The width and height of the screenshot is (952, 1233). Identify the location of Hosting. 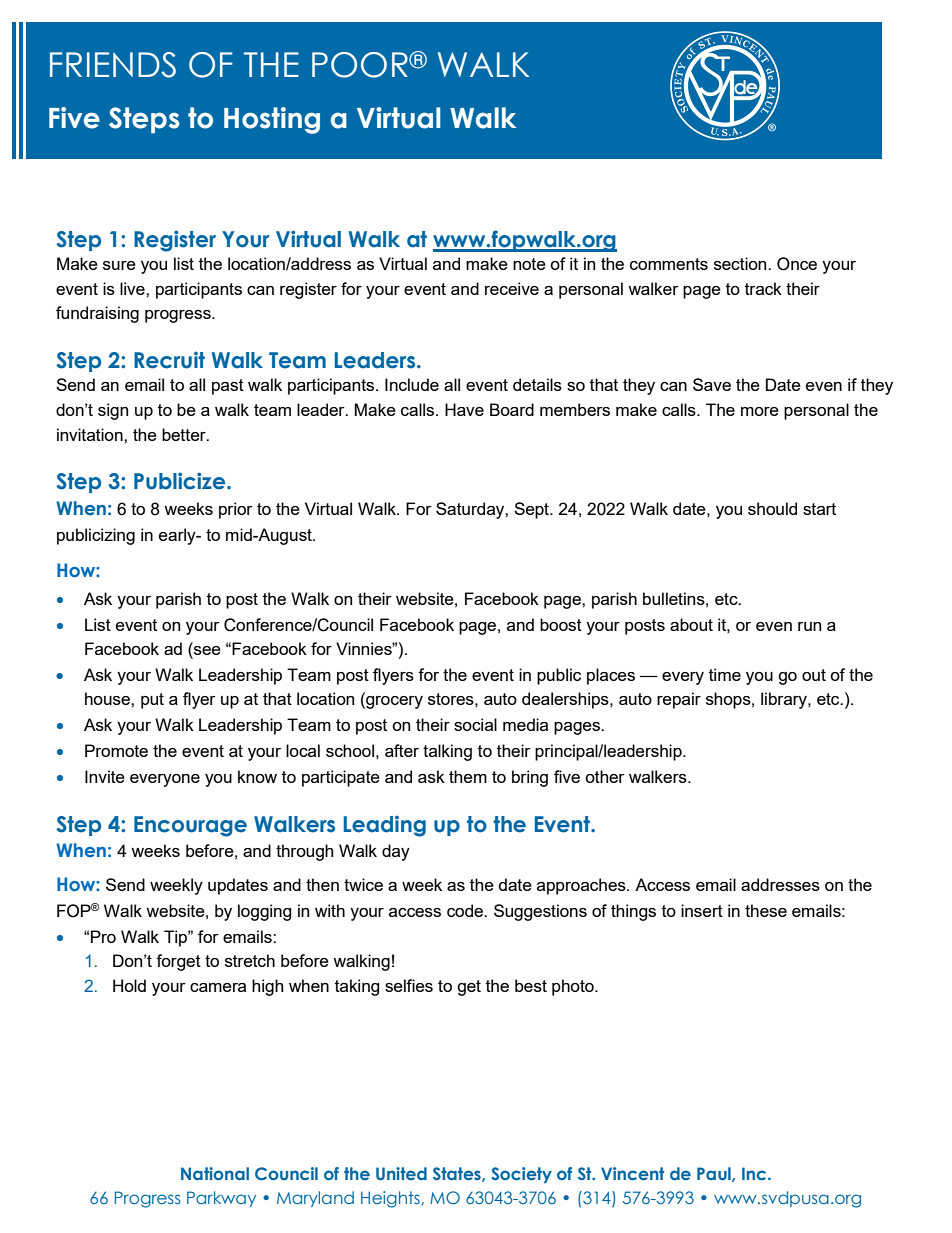
(272, 120).
